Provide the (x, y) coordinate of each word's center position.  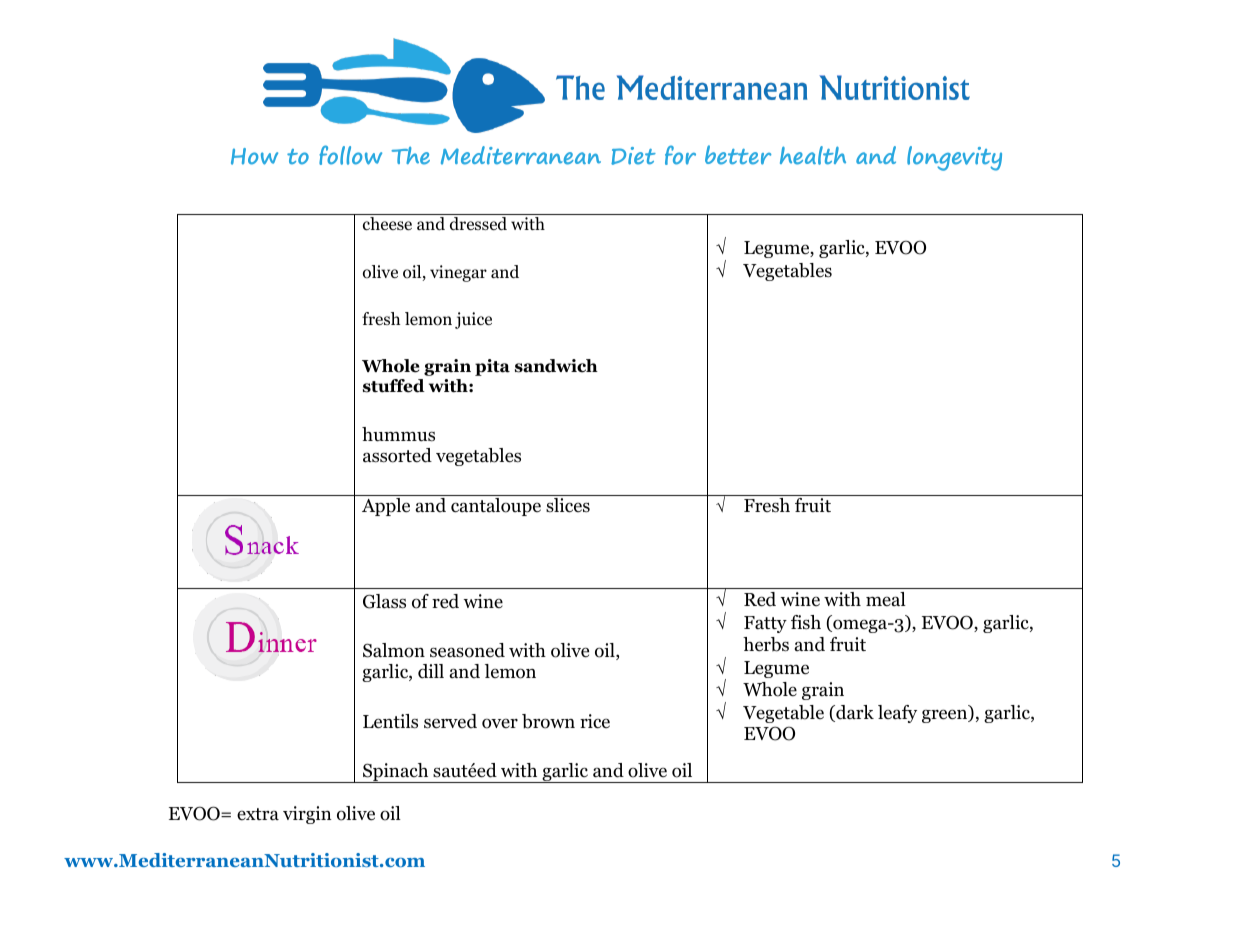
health (813, 155)
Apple (386, 507)
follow (350, 155)
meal (886, 599)
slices (568, 505)
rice (595, 721)
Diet (633, 156)
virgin (307, 815)
